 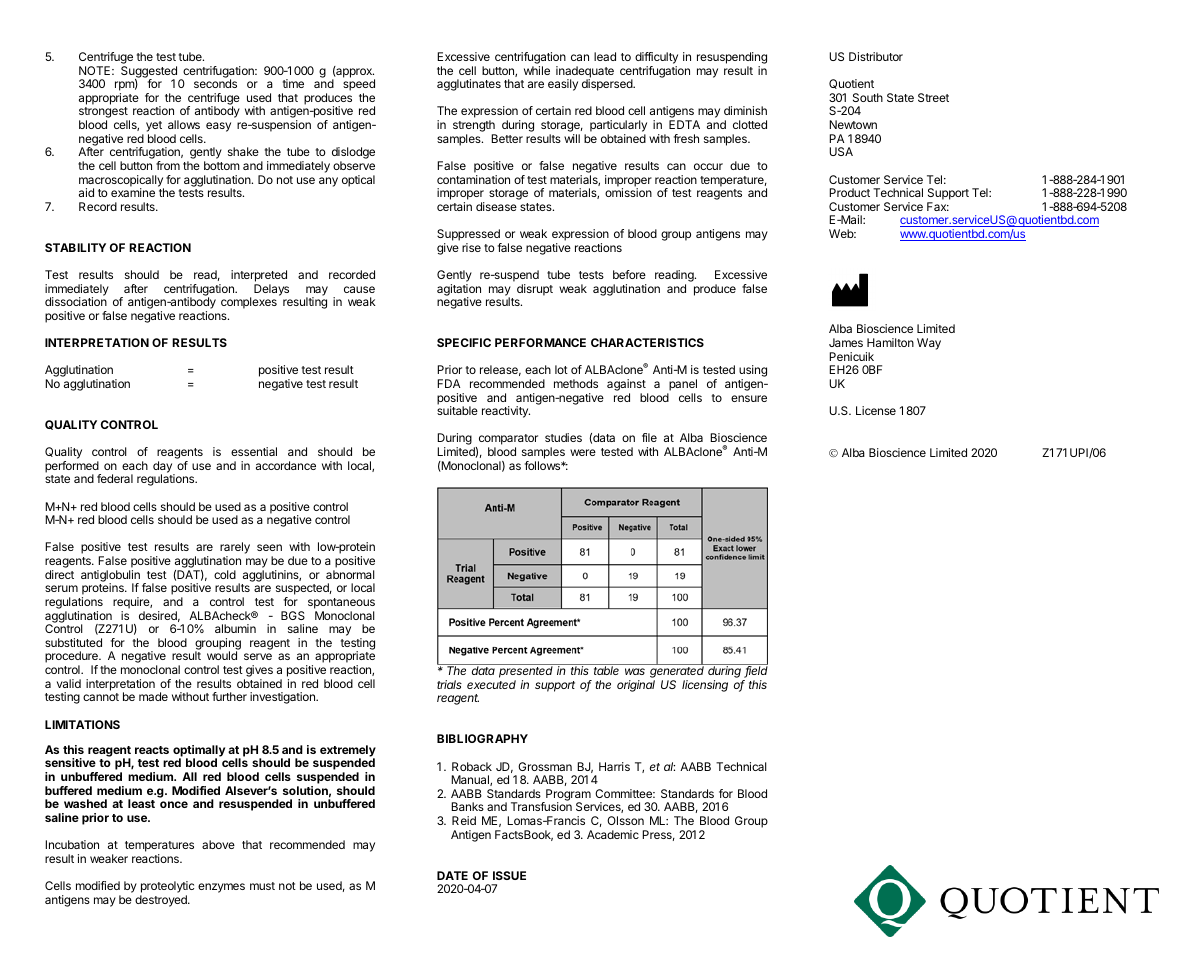 What do you see at coordinates (491, 684) in the screenshot?
I see `executed` at bounding box center [491, 684].
